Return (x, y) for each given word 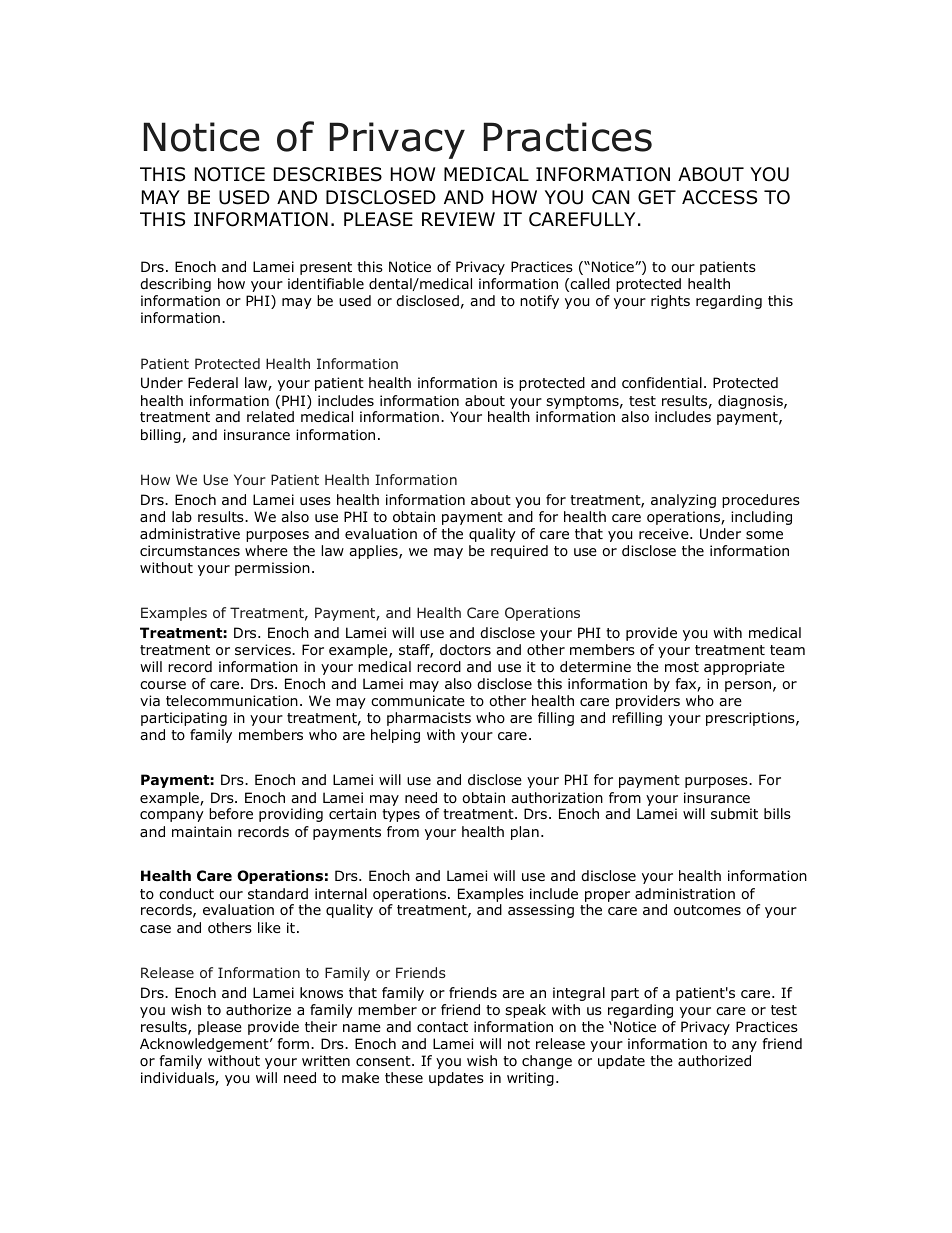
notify (539, 302)
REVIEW (458, 219)
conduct (186, 894)
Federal (213, 382)
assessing (541, 911)
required (519, 552)
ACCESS (719, 197)
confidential (662, 383)
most (682, 667)
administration (685, 893)
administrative (190, 533)
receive (665, 533)
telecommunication (232, 701)
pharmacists (429, 719)
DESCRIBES (328, 174)
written (326, 1060)
